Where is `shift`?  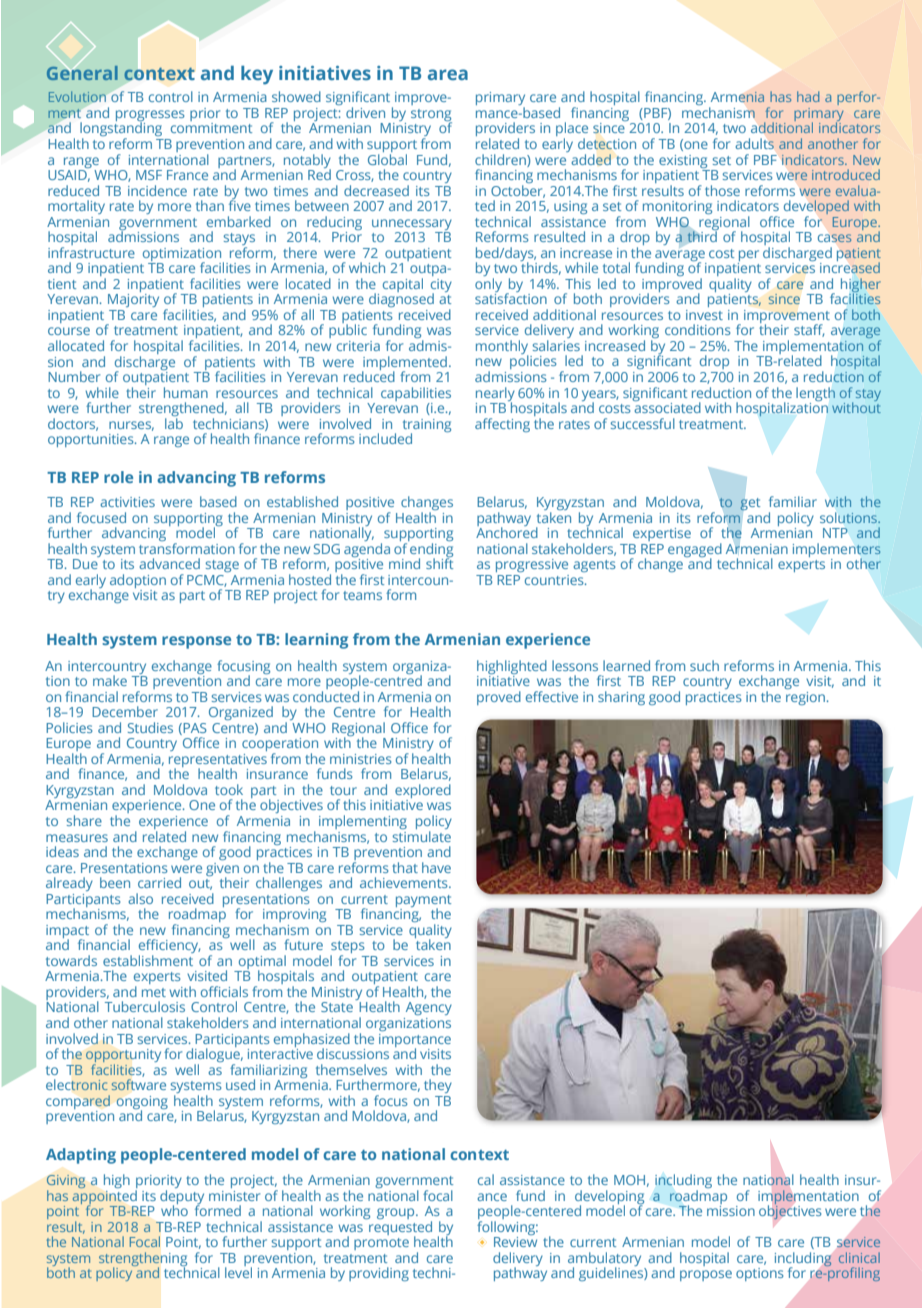 shift is located at coordinates (439, 562).
